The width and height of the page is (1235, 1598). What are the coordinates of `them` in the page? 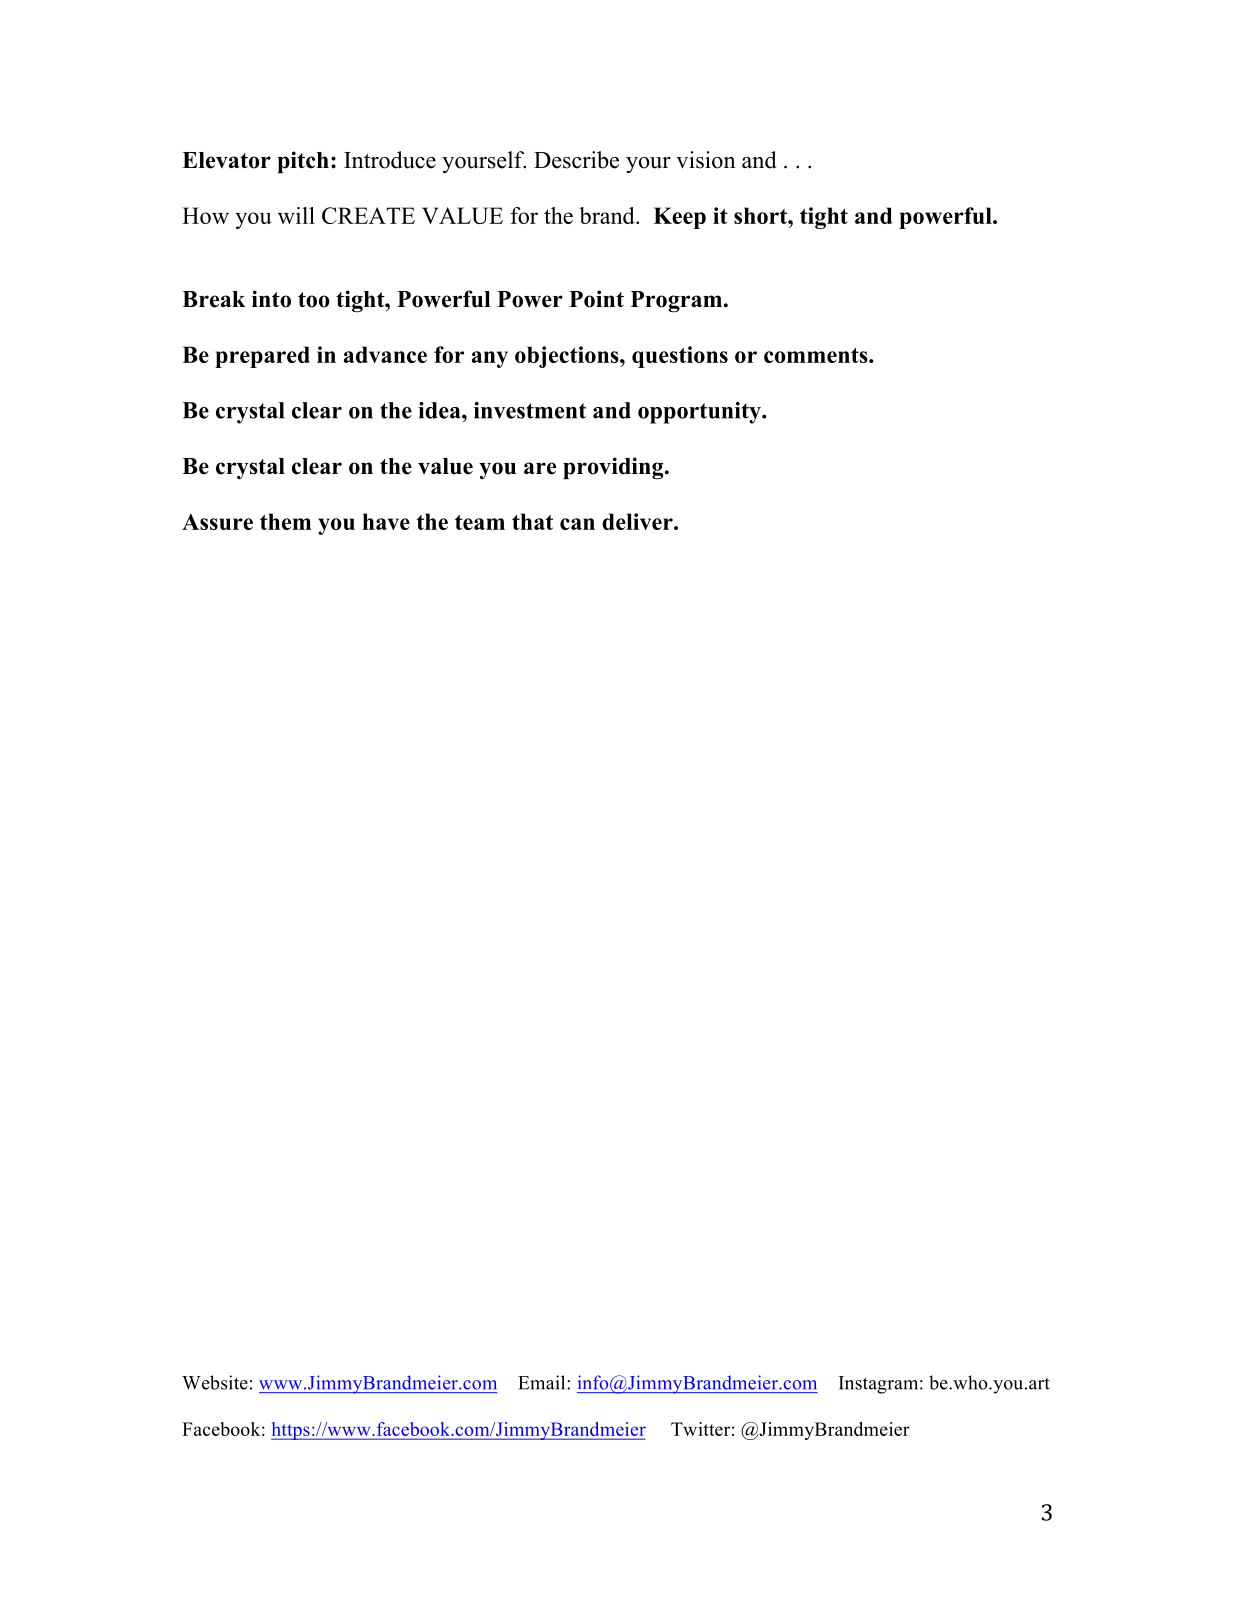 It's located at (285, 521).
